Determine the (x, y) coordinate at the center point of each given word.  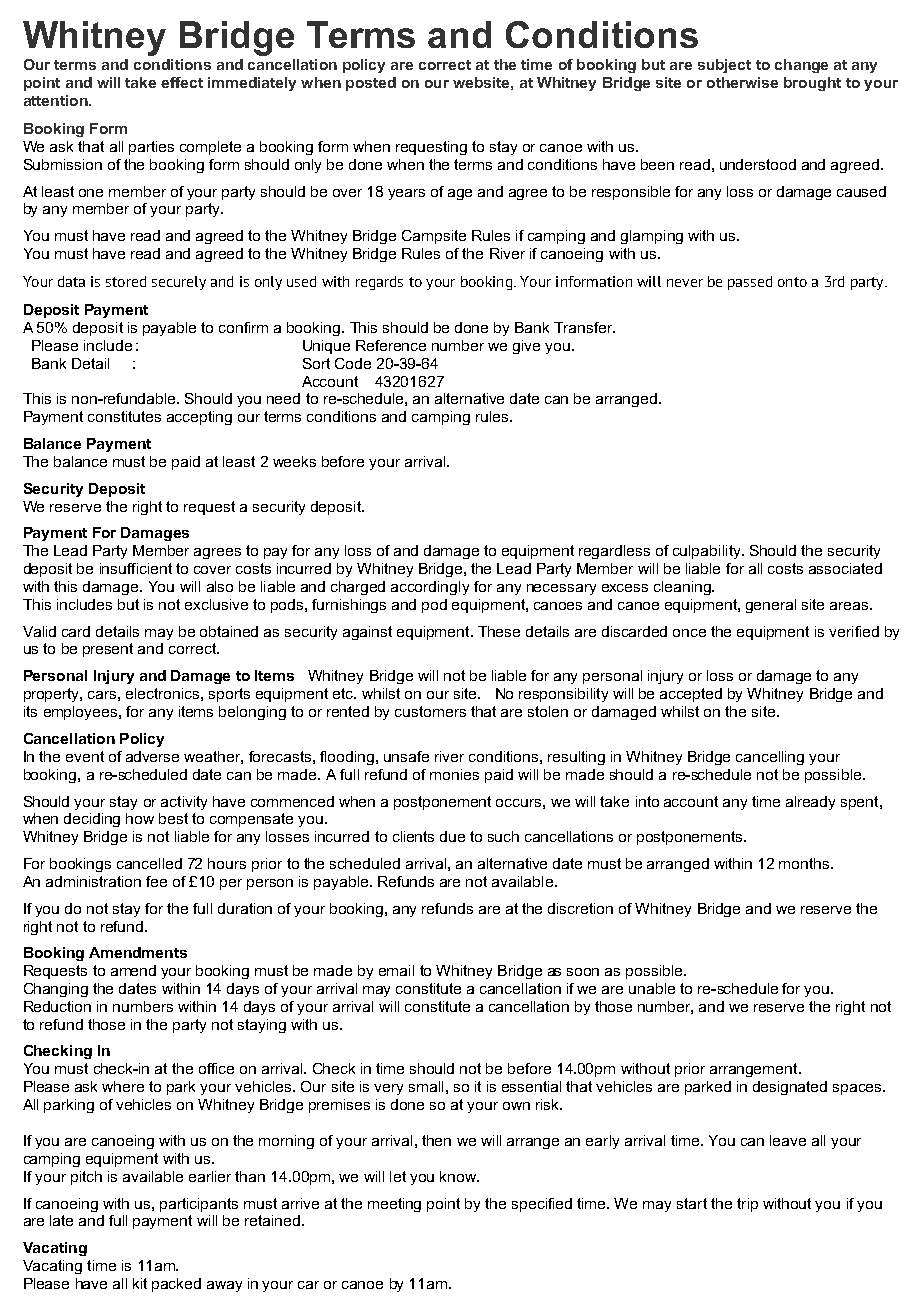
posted (371, 84)
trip (747, 1205)
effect (182, 82)
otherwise (742, 82)
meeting (394, 1205)
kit (140, 1283)
